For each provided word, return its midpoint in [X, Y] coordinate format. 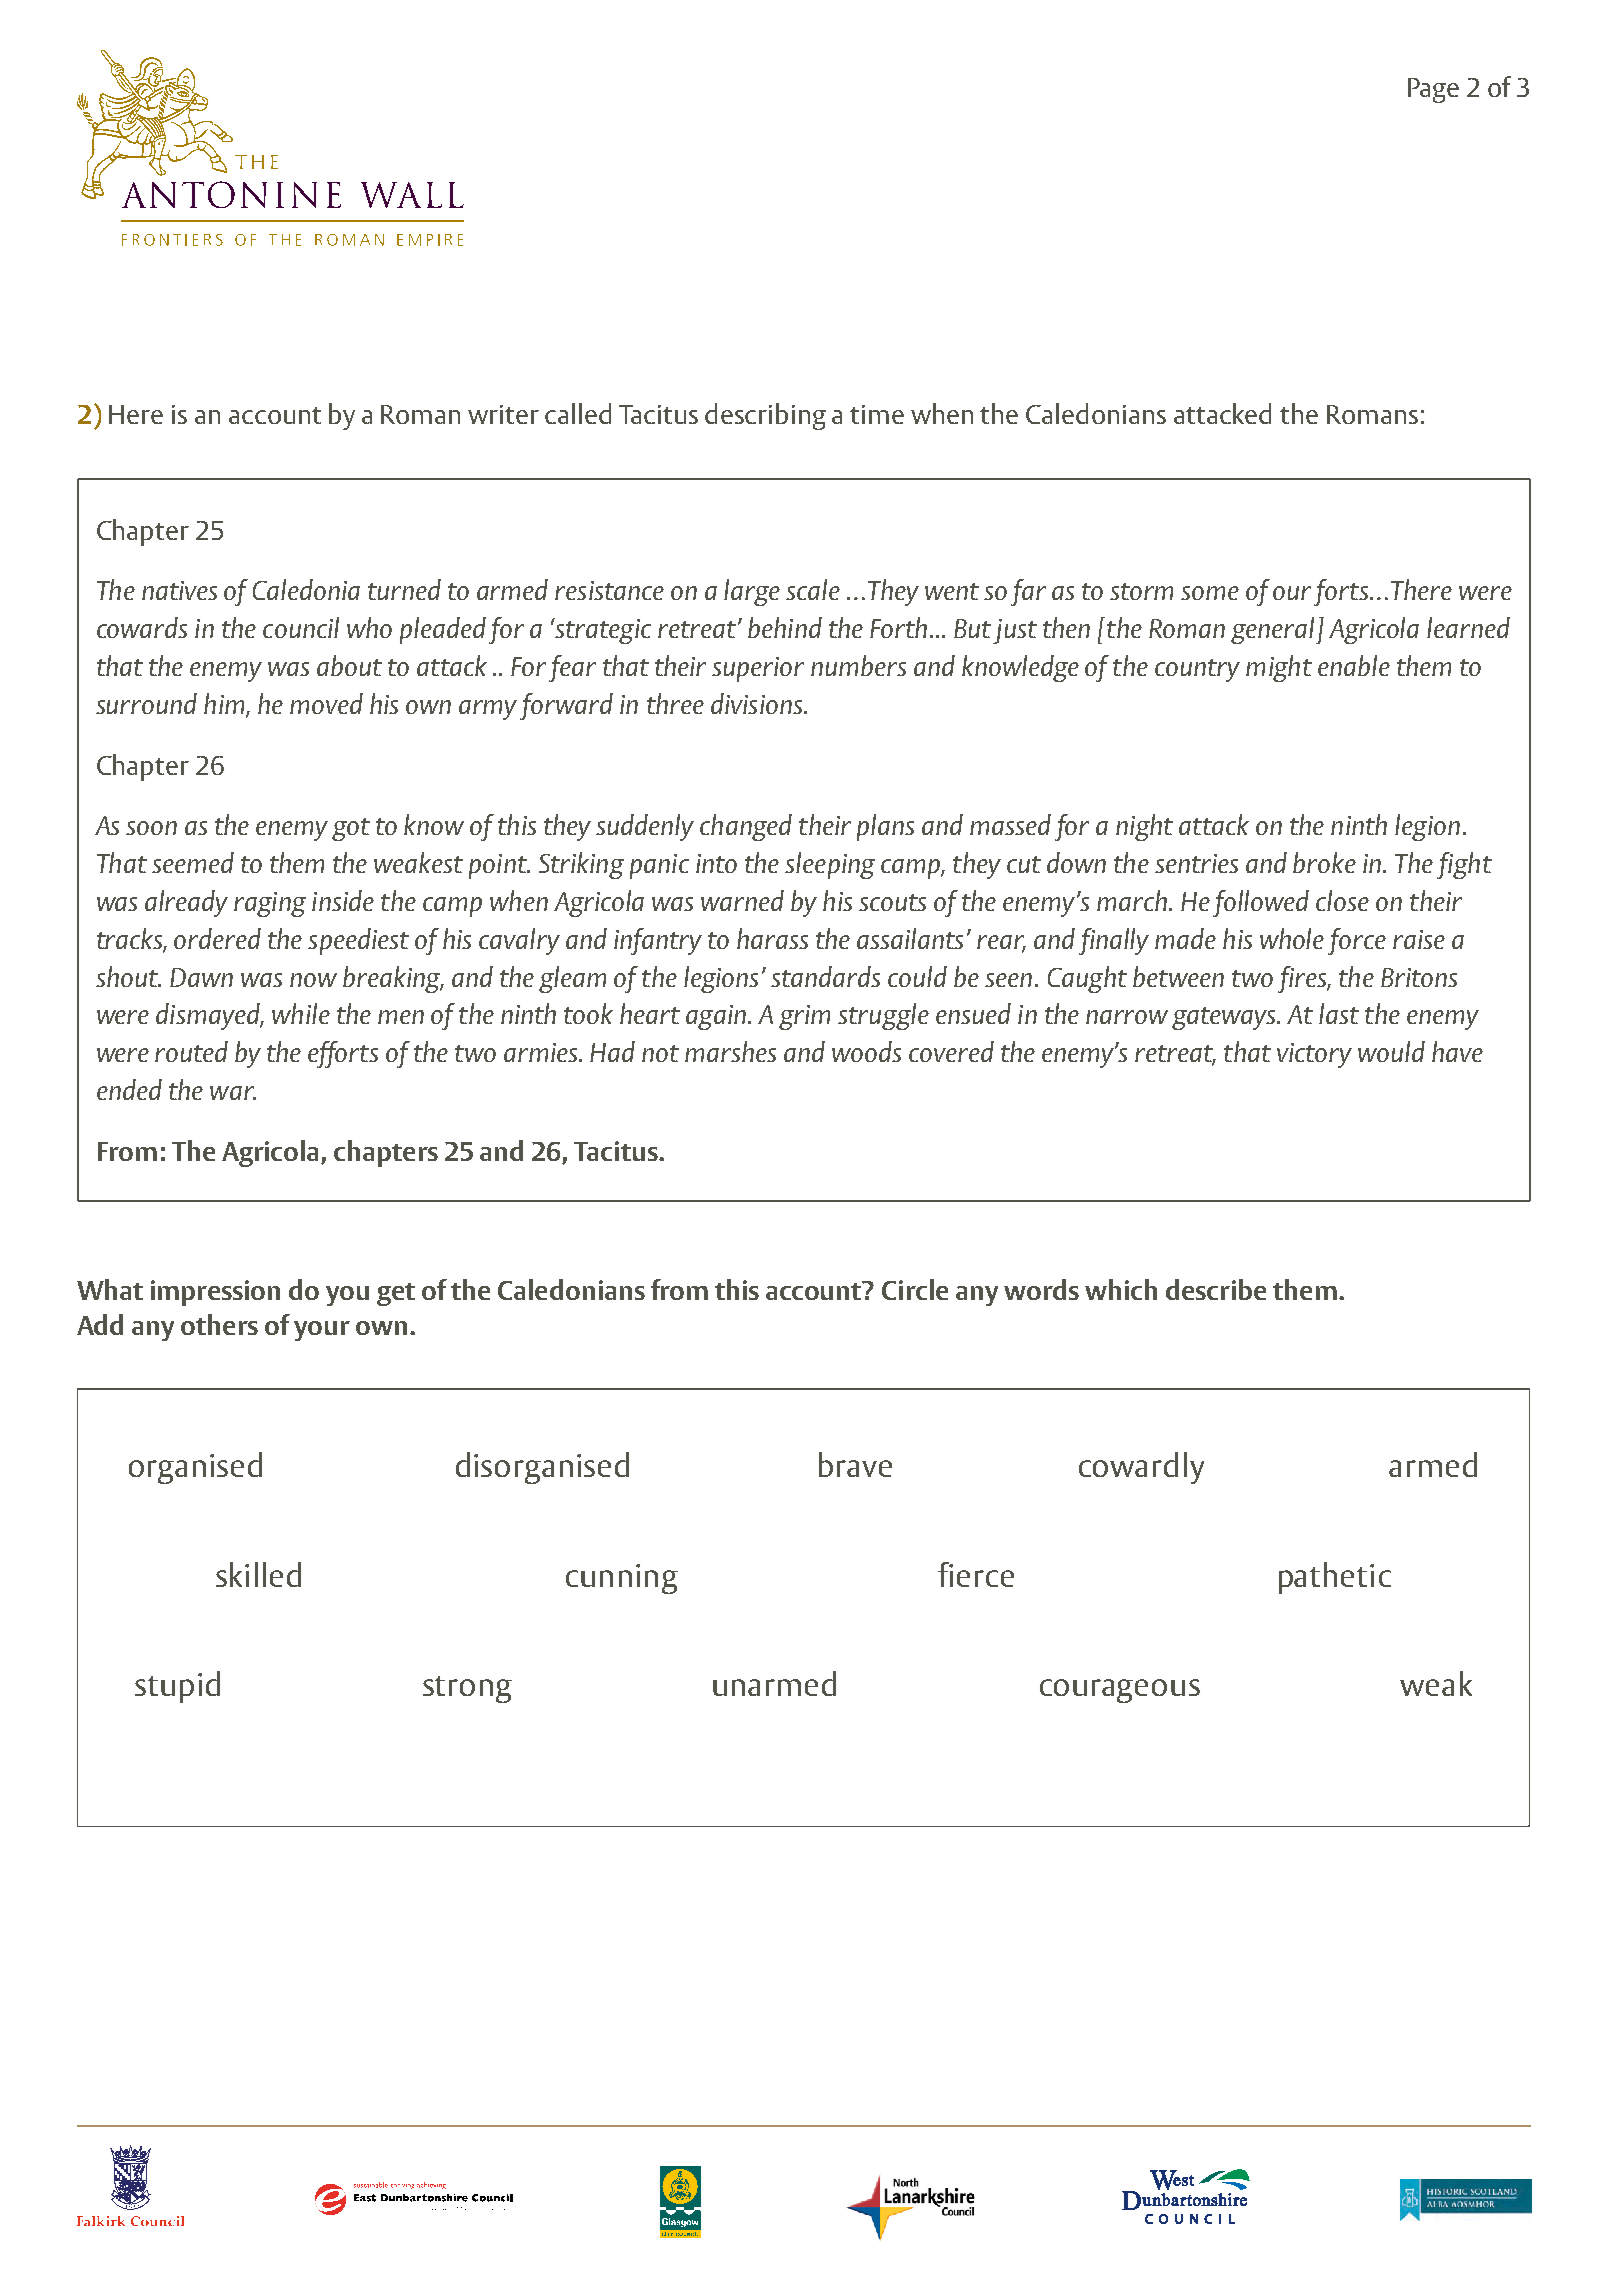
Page [1433, 90]
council [301, 627]
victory [1314, 1055]
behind [785, 627]
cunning [622, 1579]
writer [503, 414]
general [1274, 630]
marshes [730, 1051]
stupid [177, 1687]
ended [129, 1089]
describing [765, 416]
